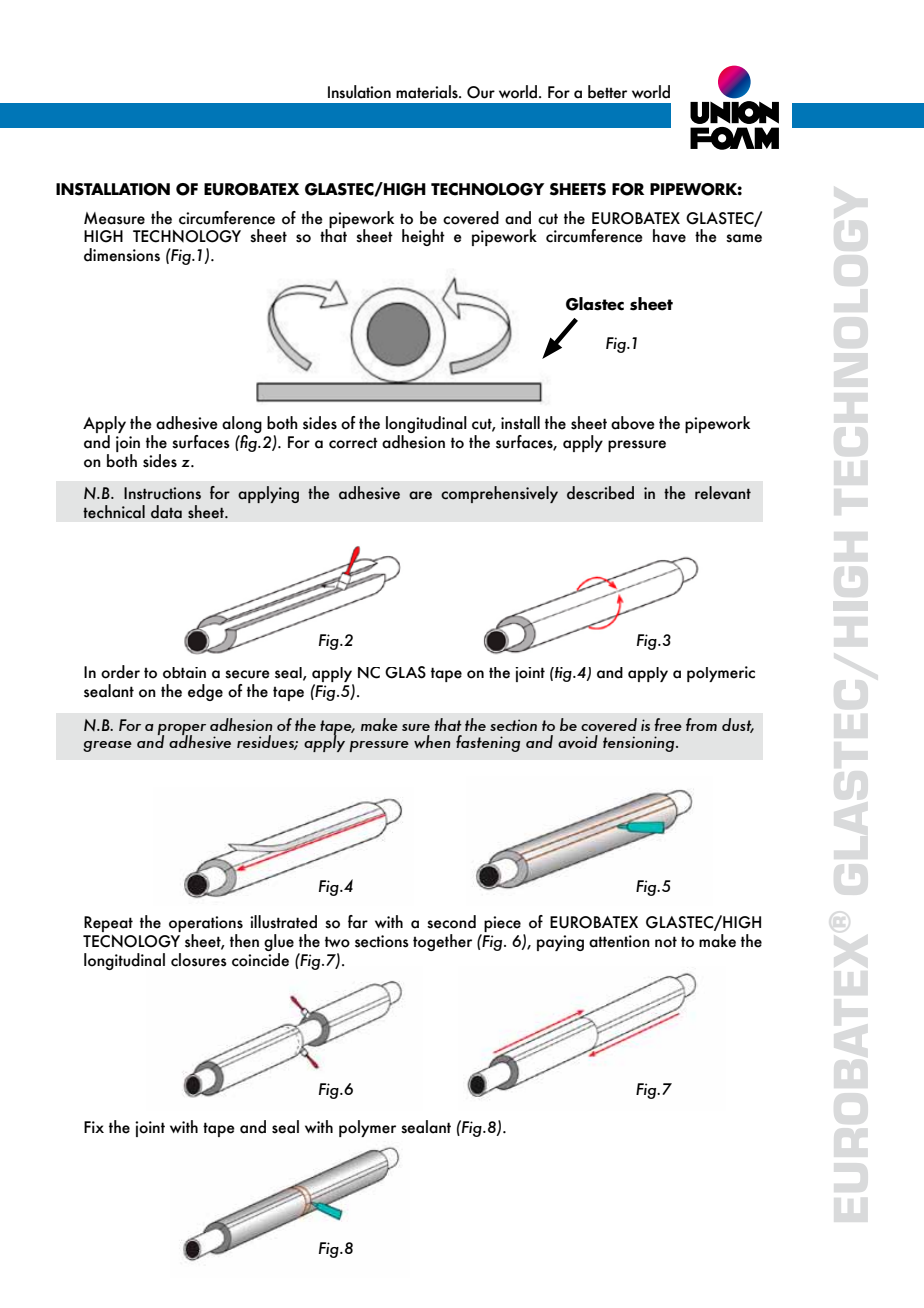  What do you see at coordinates (122, 255) in the screenshot?
I see `dimensions` at bounding box center [122, 255].
